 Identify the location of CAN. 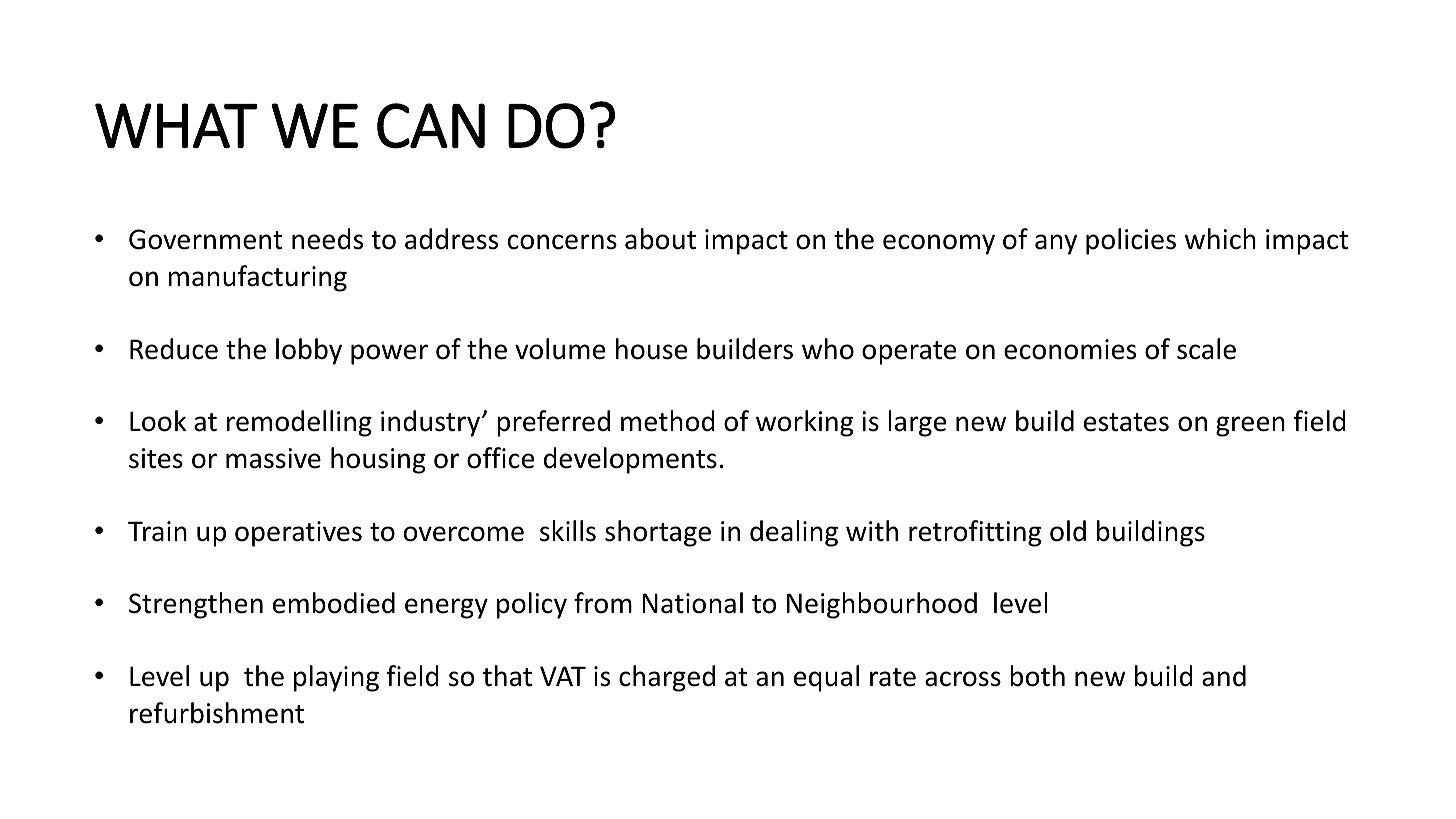
(431, 126).
